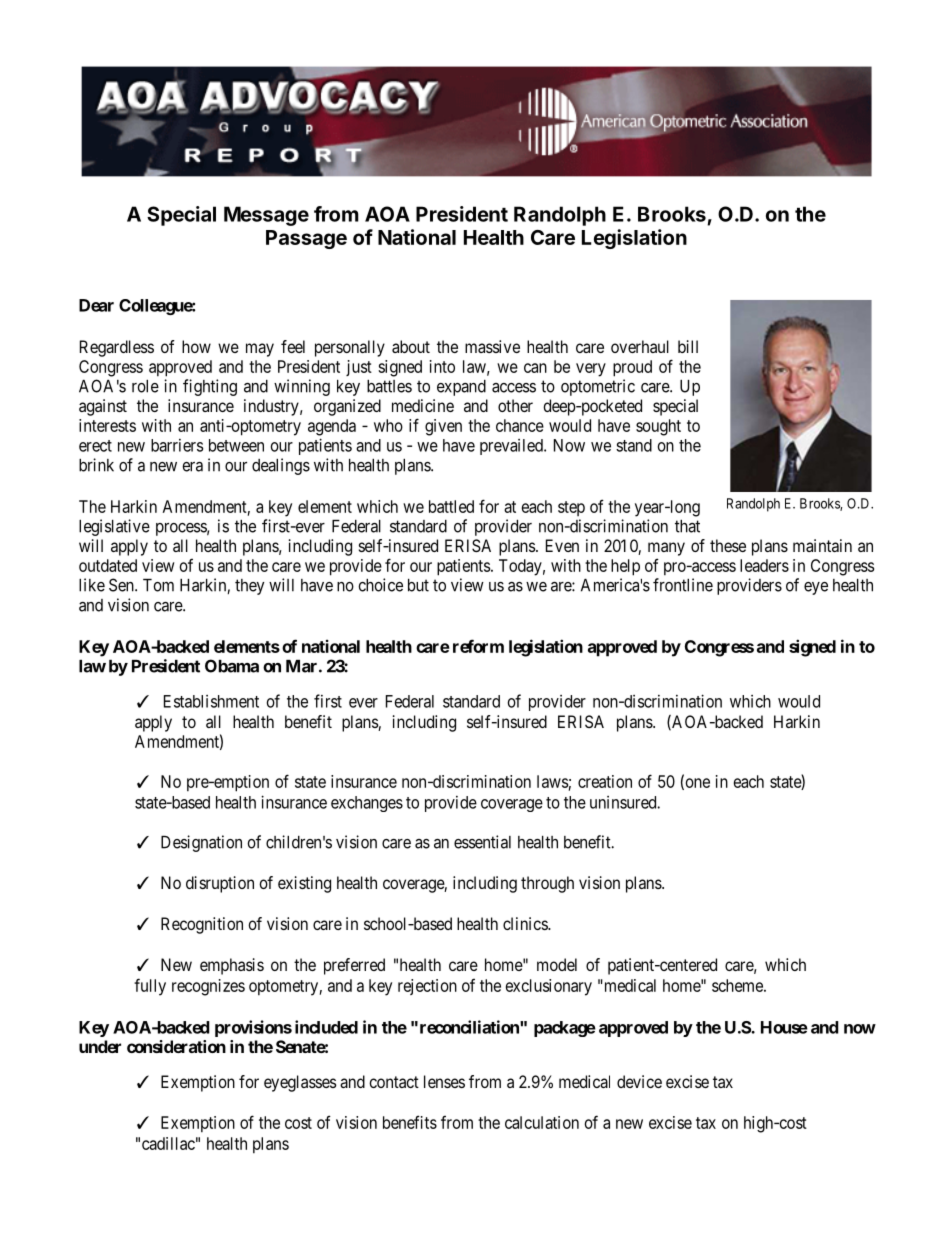 The width and height of the image is (952, 1233). Describe the element at coordinates (306, 239) in the image. I see `Passage` at that location.
